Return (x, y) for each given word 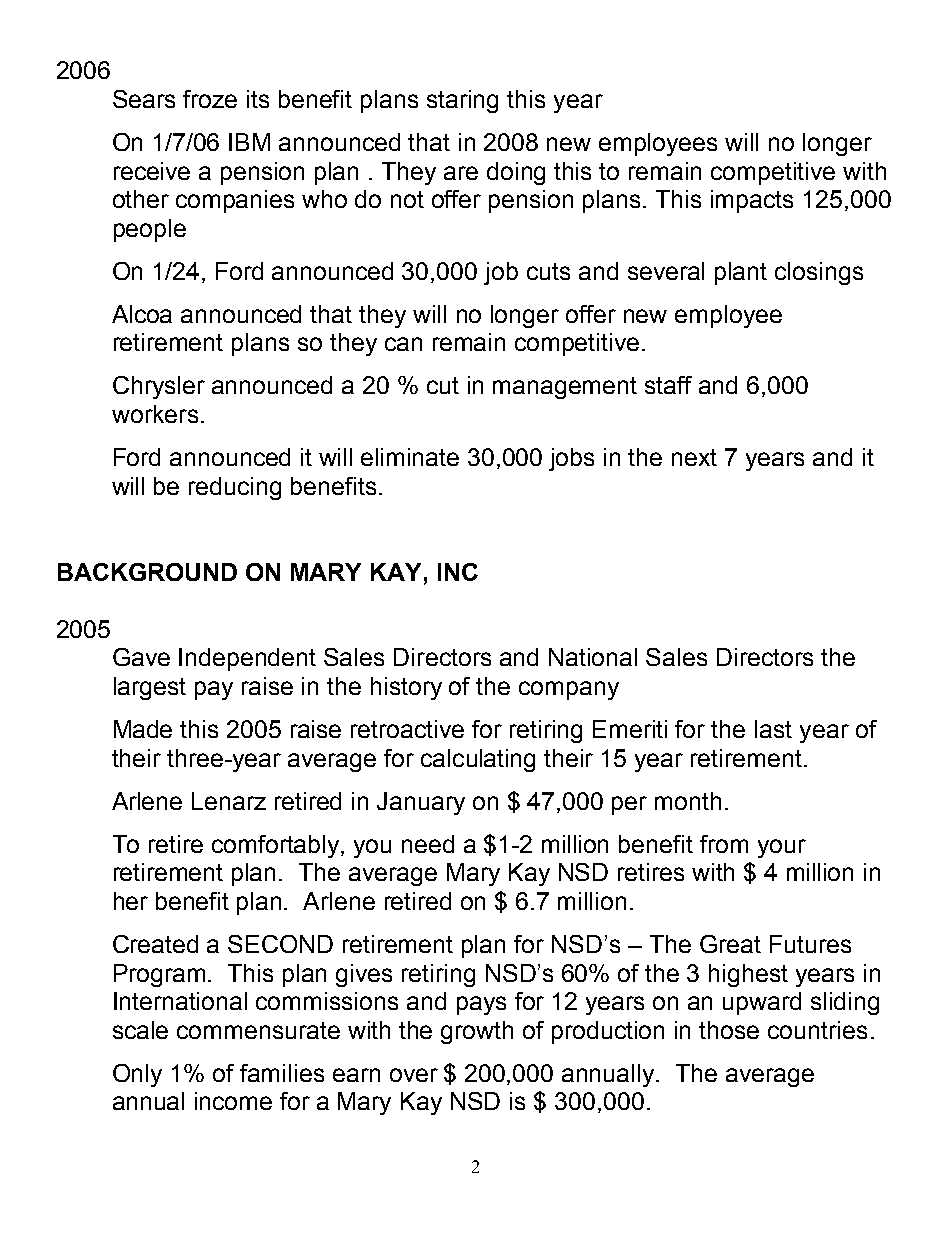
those (729, 1030)
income (233, 1101)
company (569, 690)
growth (477, 1032)
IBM (249, 142)
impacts (752, 201)
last (773, 729)
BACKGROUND (147, 572)
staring (462, 101)
